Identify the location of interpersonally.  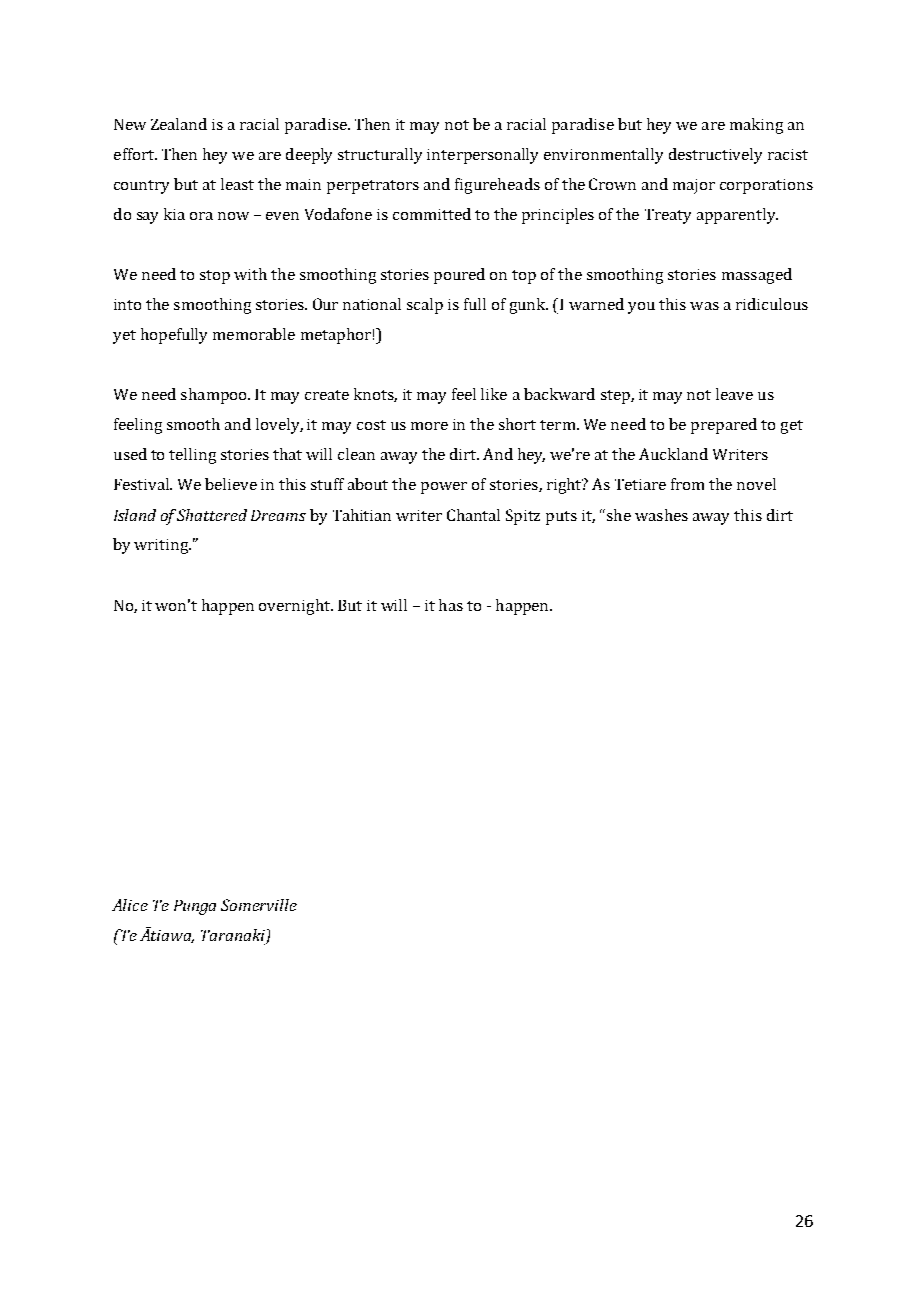
(482, 156).
